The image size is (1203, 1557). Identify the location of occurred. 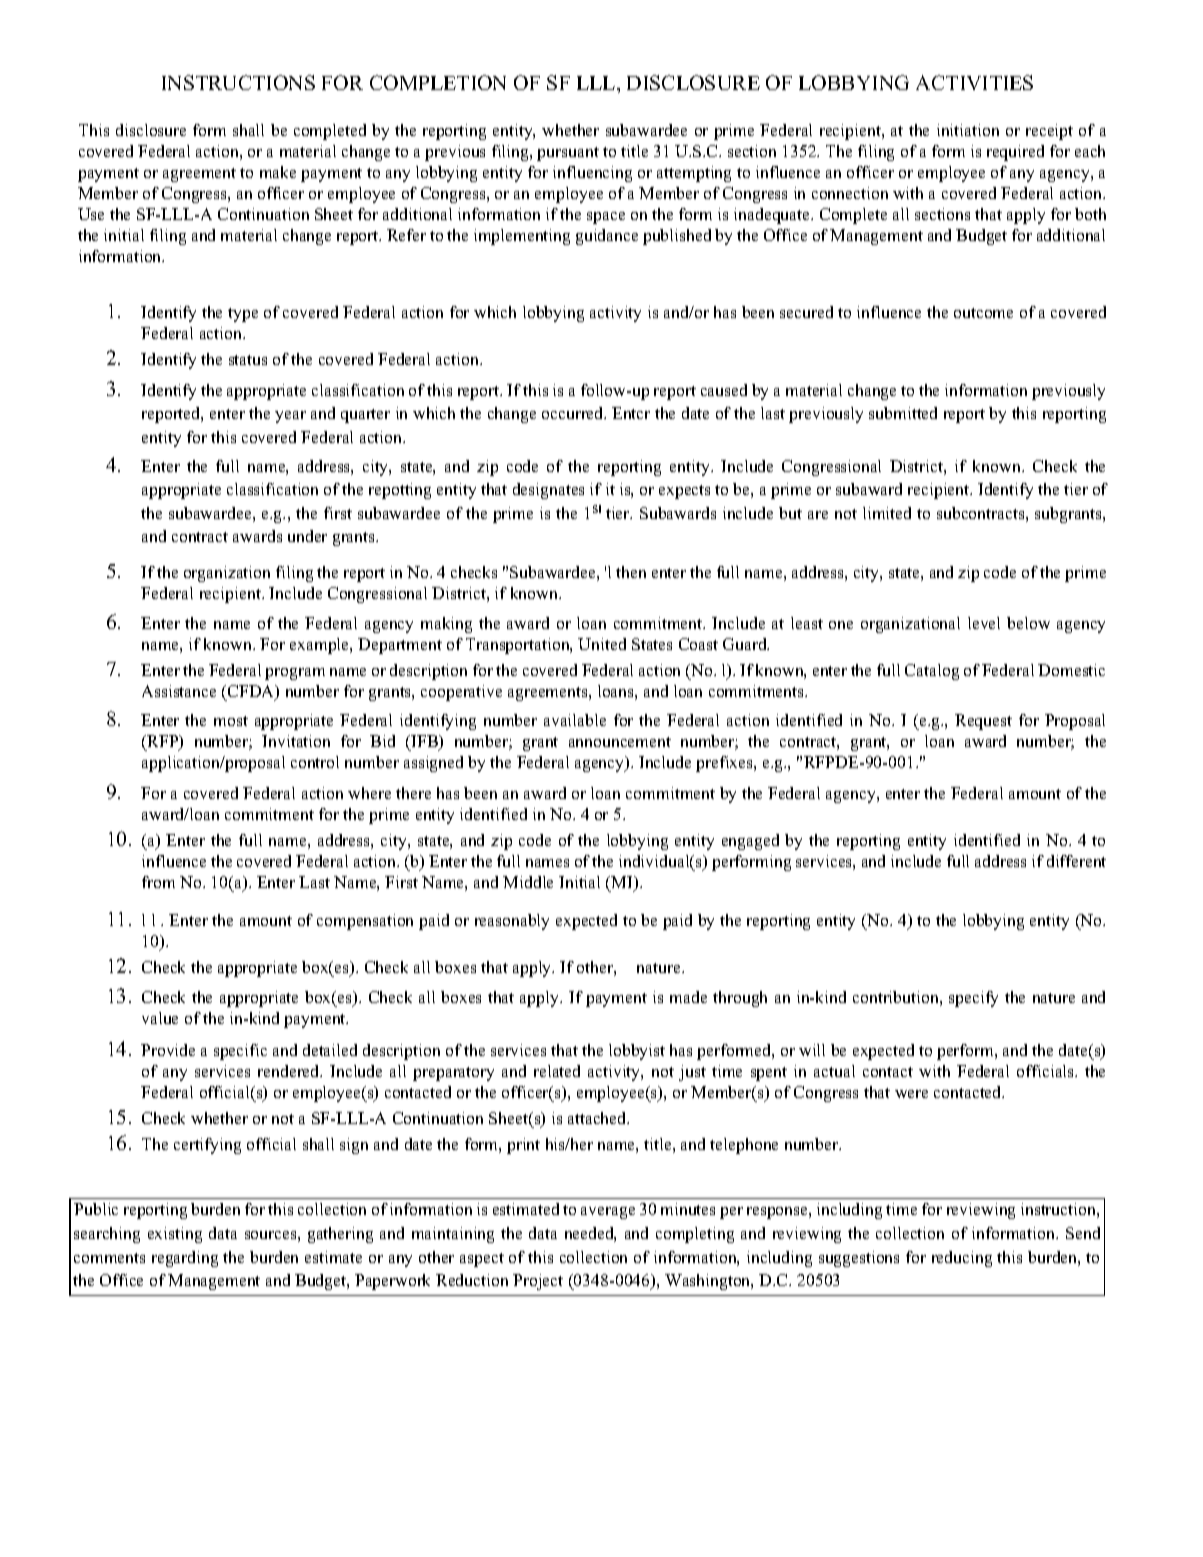
(574, 413).
